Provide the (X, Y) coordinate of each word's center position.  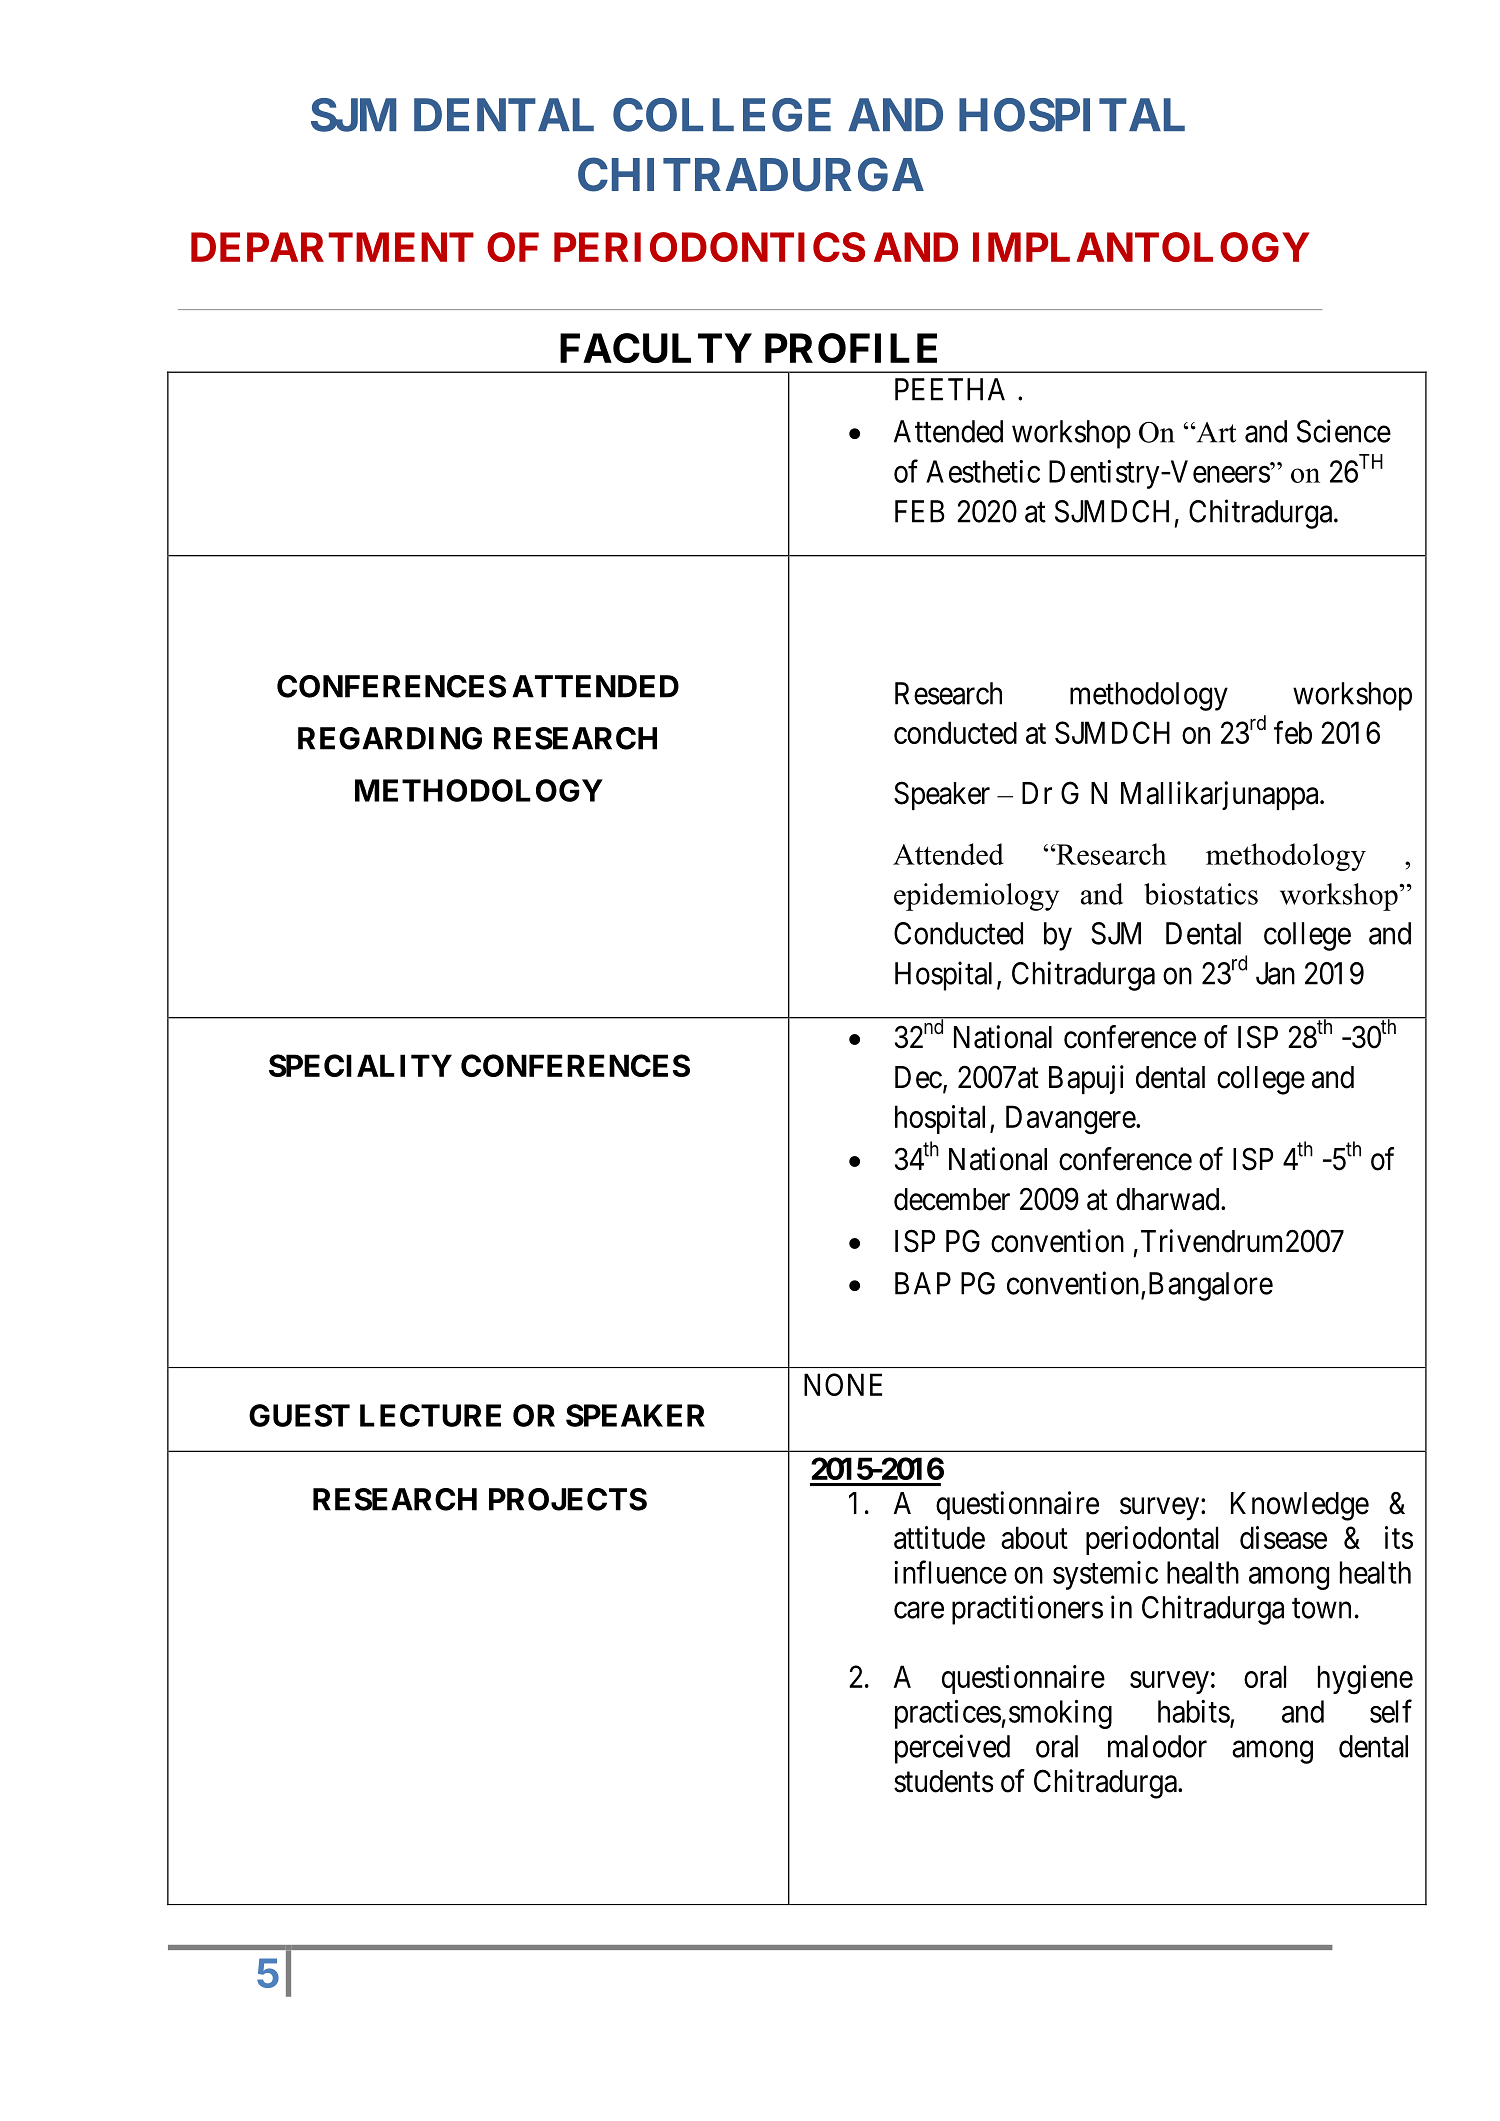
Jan (1275, 973)
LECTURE (430, 1415)
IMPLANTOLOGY (1141, 247)
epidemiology (976, 897)
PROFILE (851, 348)
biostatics (1201, 894)
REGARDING (390, 738)
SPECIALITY (360, 1065)
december (952, 1199)
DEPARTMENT (332, 247)
